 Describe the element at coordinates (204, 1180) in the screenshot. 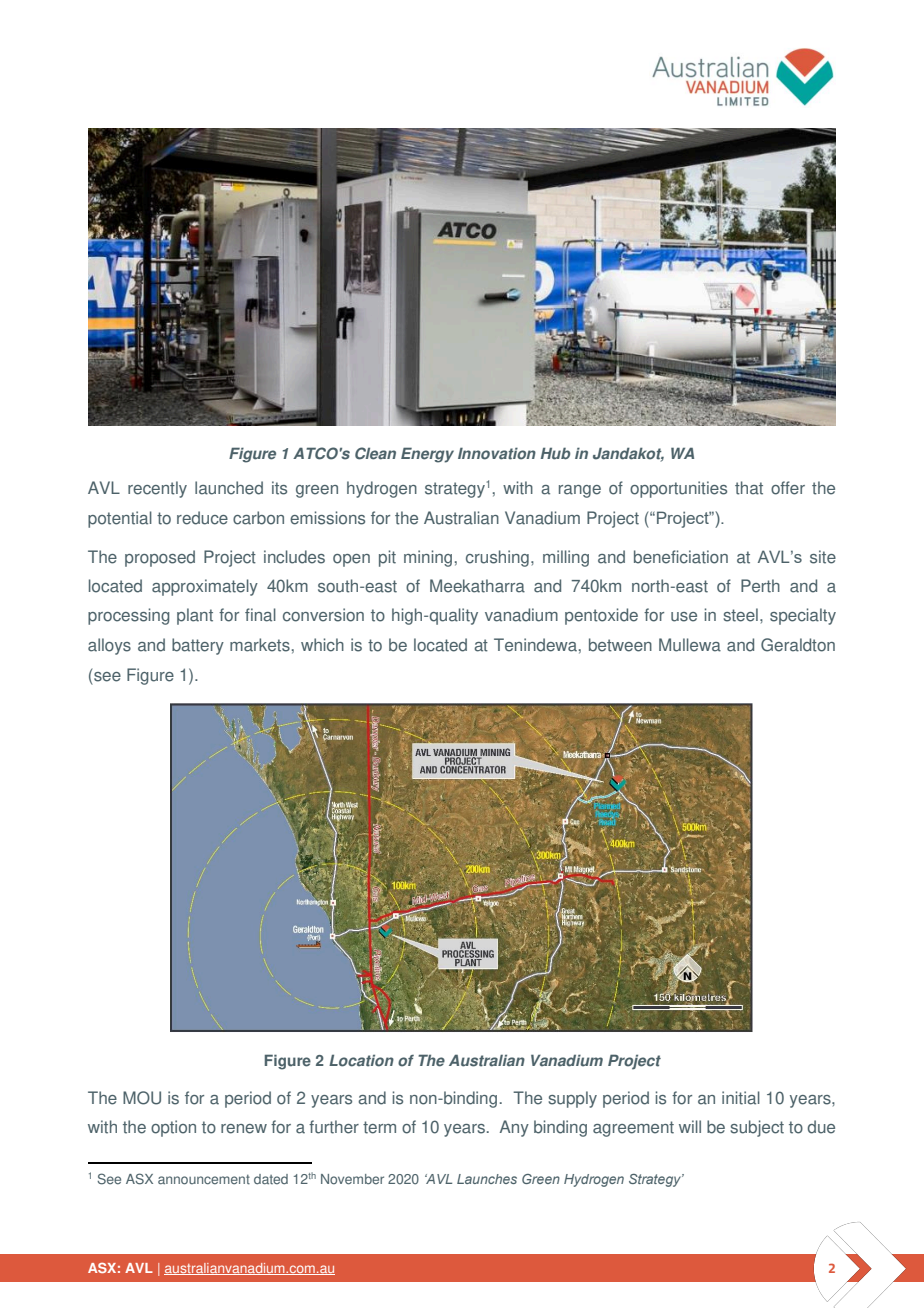

I see `announcement` at that location.
